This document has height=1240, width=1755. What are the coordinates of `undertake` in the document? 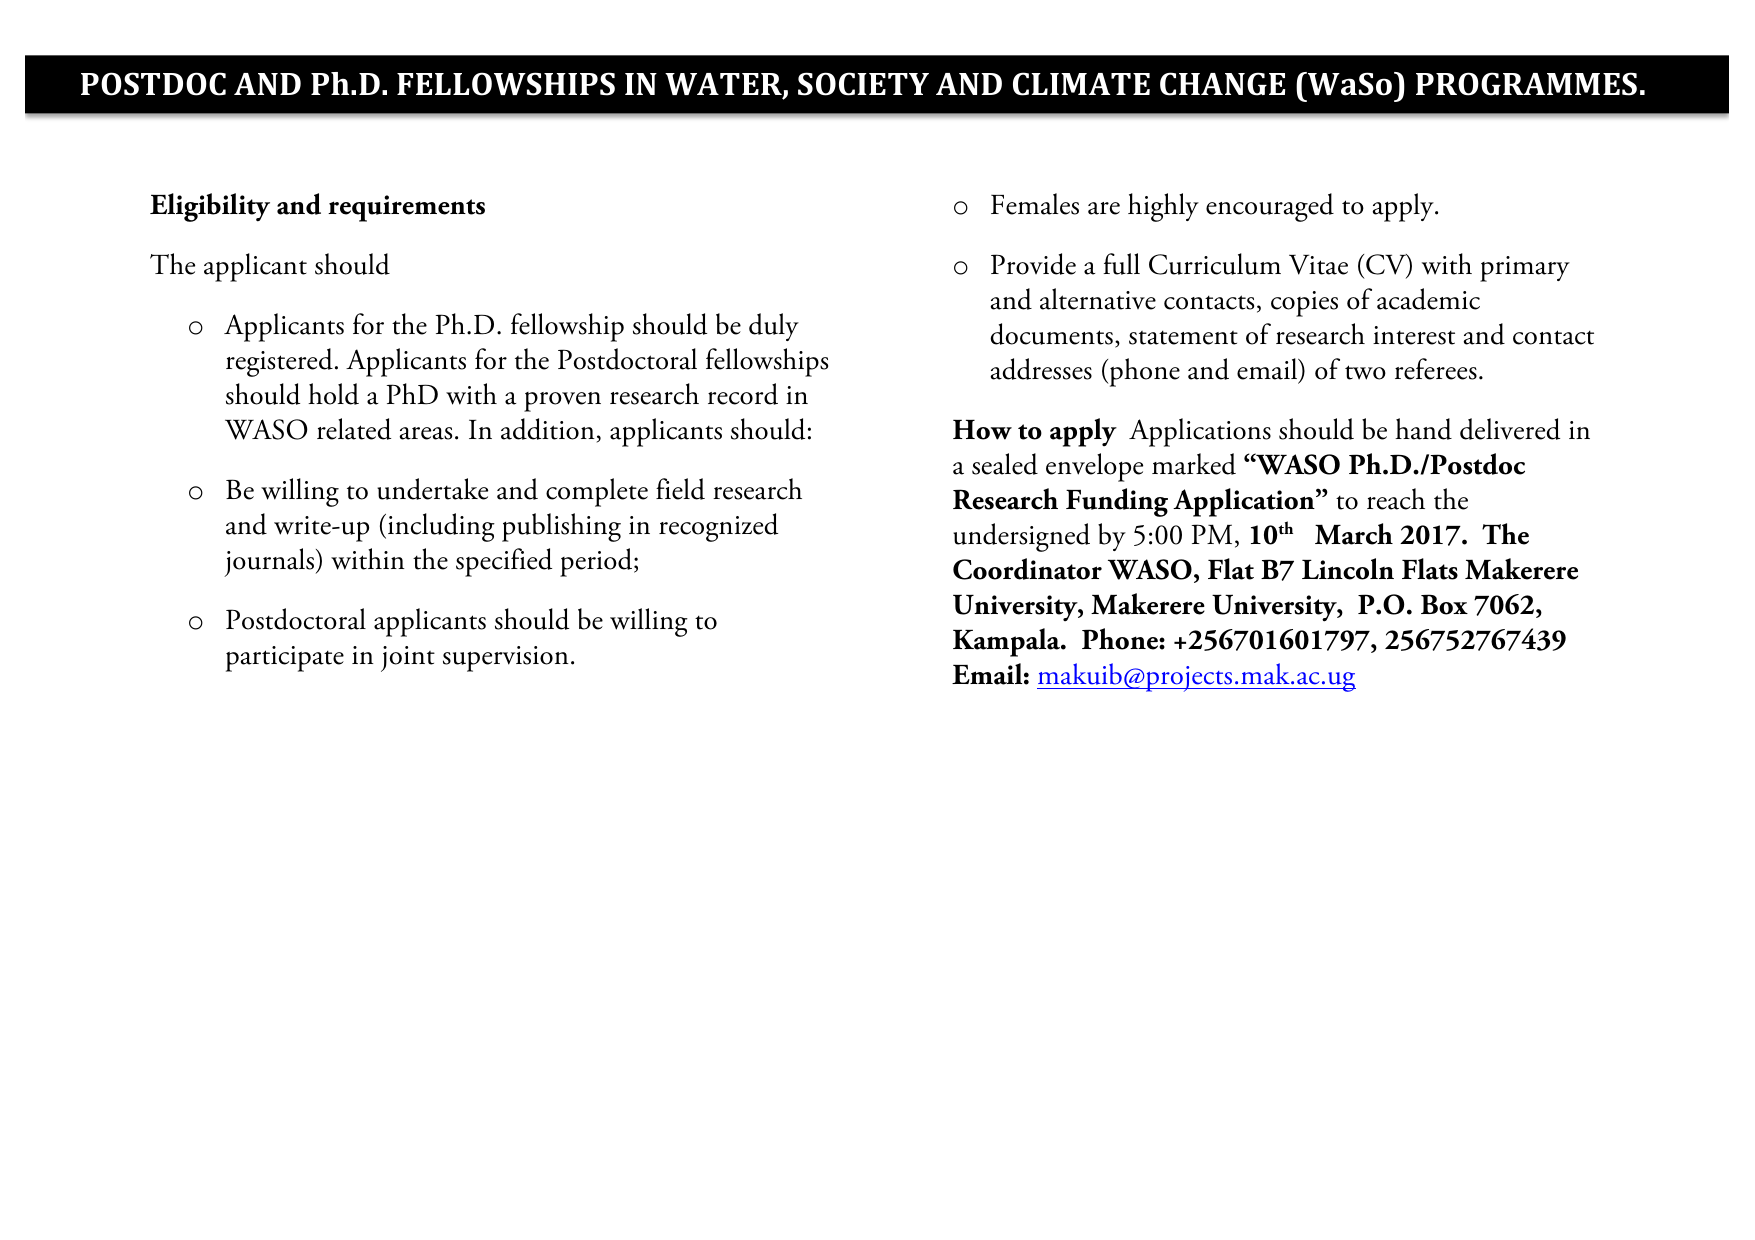 It's located at (432, 489).
